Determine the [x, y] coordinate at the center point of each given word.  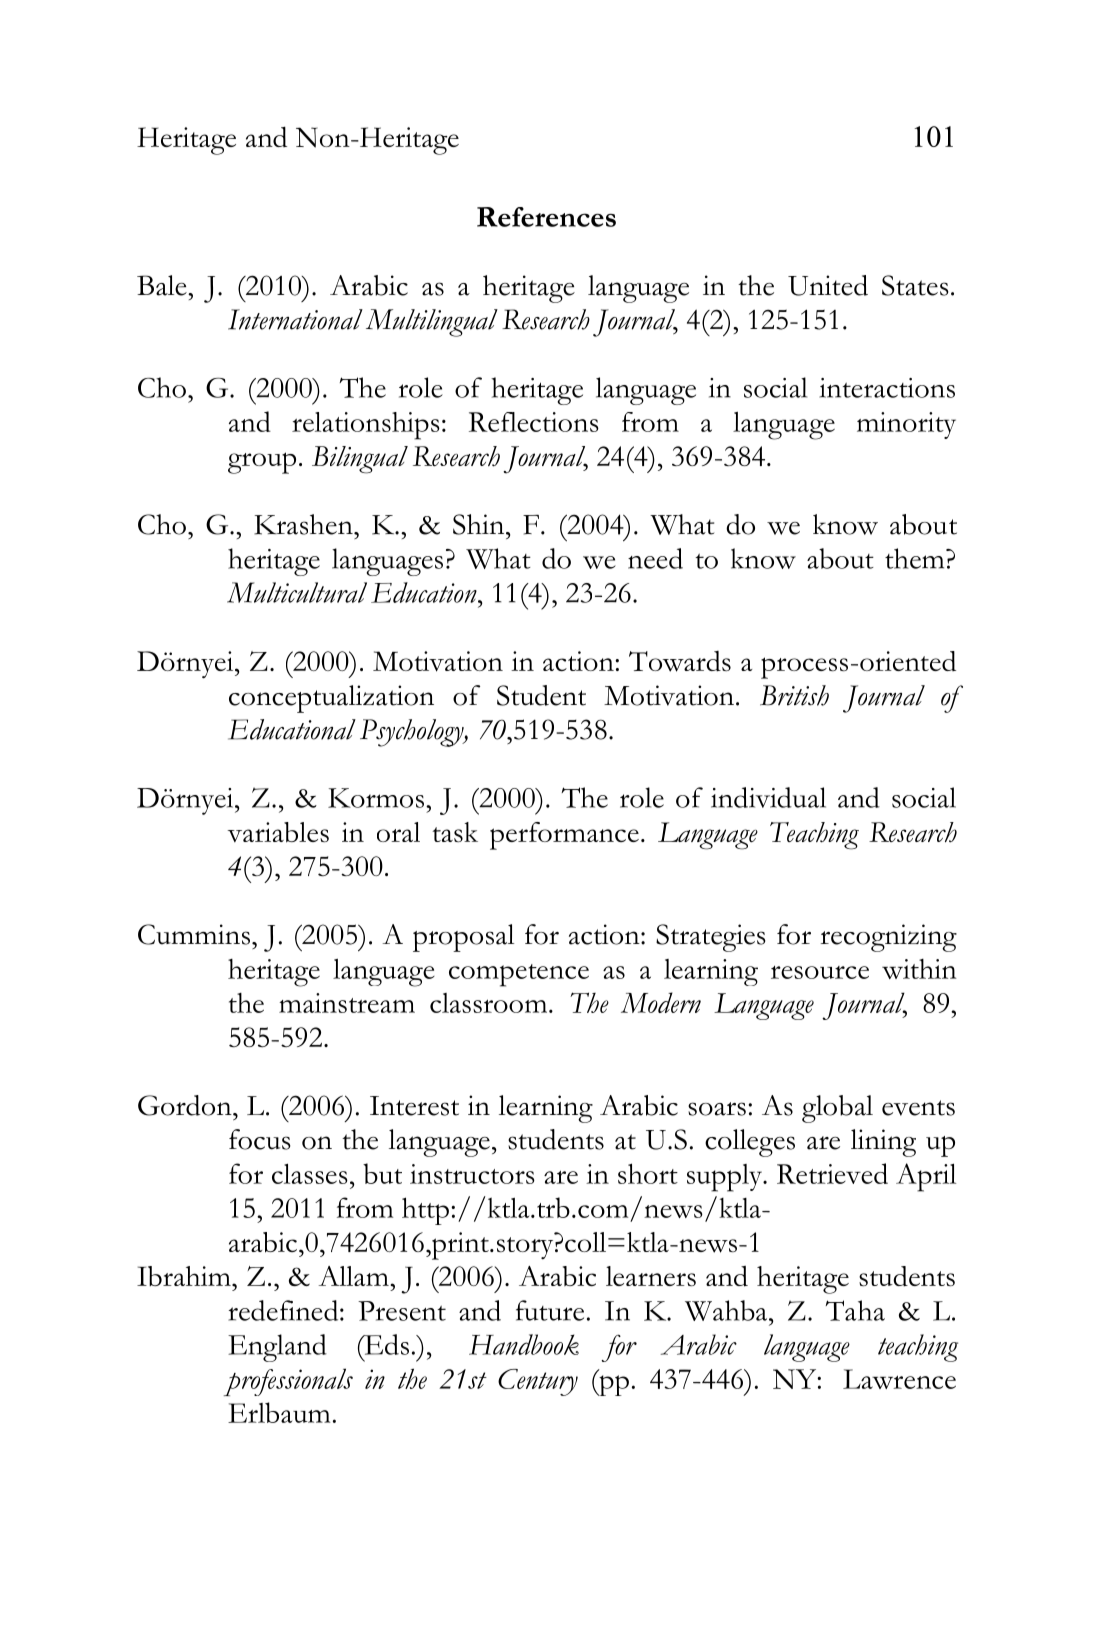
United [828, 285]
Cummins [194, 934]
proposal [463, 938]
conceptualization [331, 699]
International [295, 319]
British [794, 695]
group [262, 463]
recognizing [889, 938]
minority [906, 425]
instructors [472, 1174]
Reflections [534, 422]
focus [260, 1139]
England [277, 1348]
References [546, 217]
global [837, 1109]
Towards [680, 661]
